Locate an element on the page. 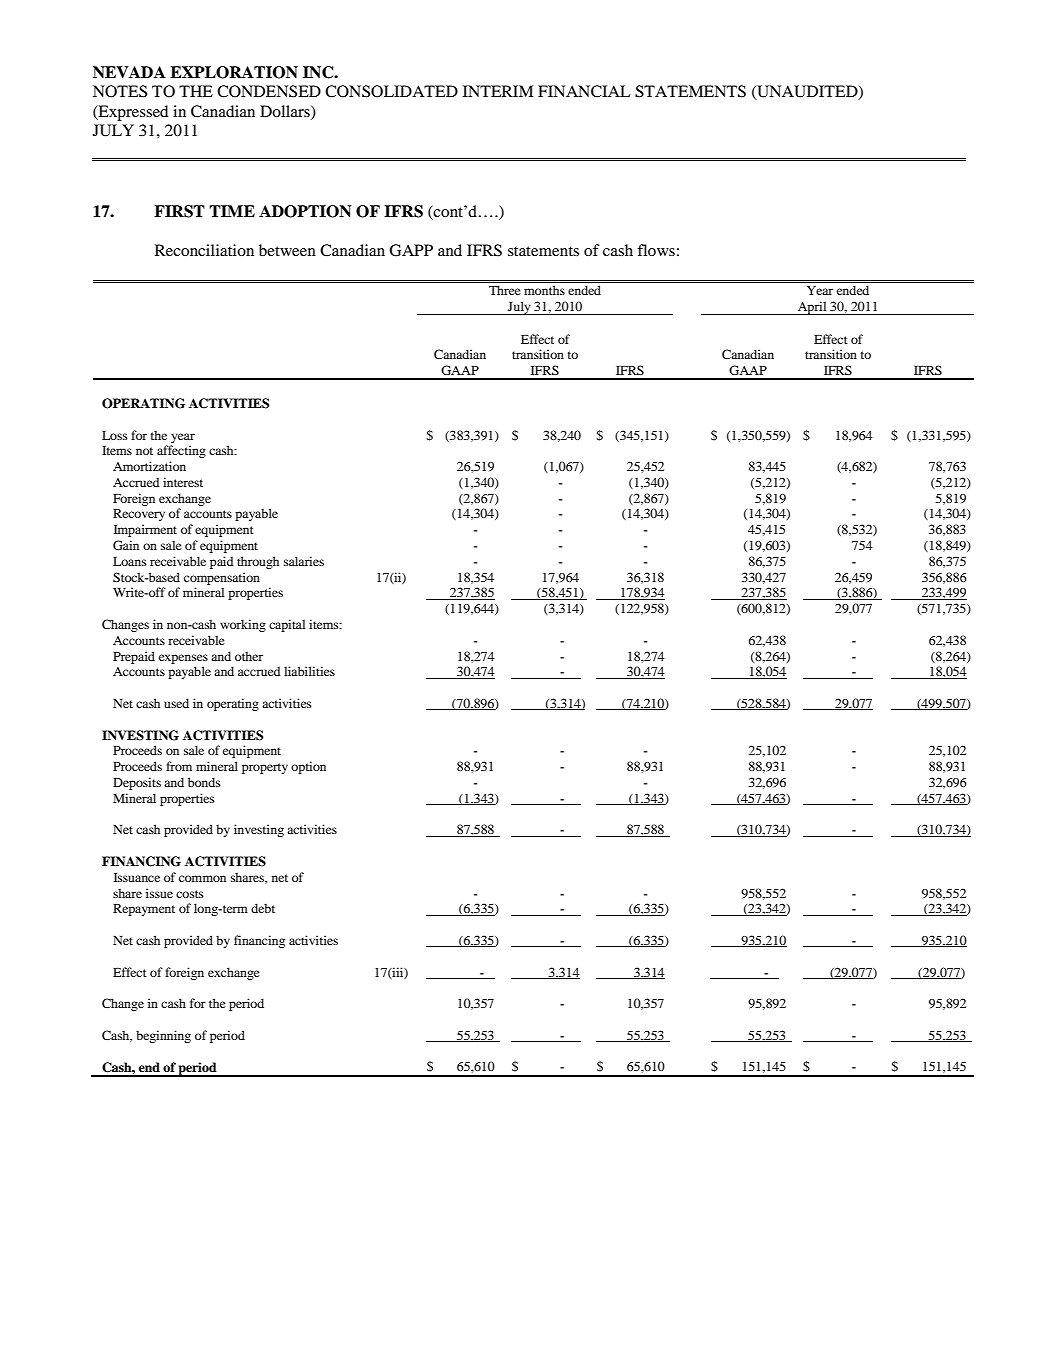 This document has height=1360, width=1051. common is located at coordinates (202, 878).
